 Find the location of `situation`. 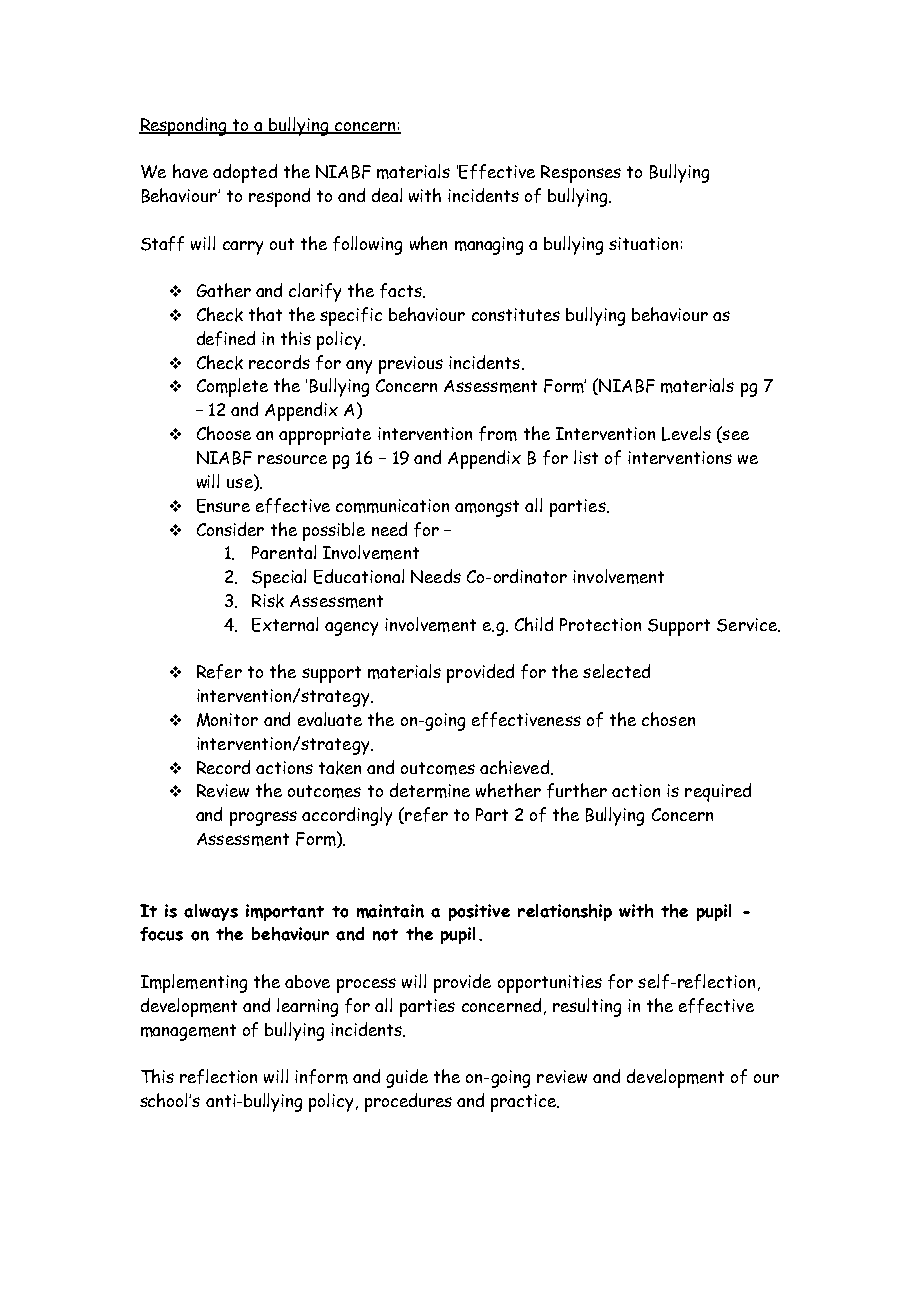

situation is located at coordinates (643, 243).
